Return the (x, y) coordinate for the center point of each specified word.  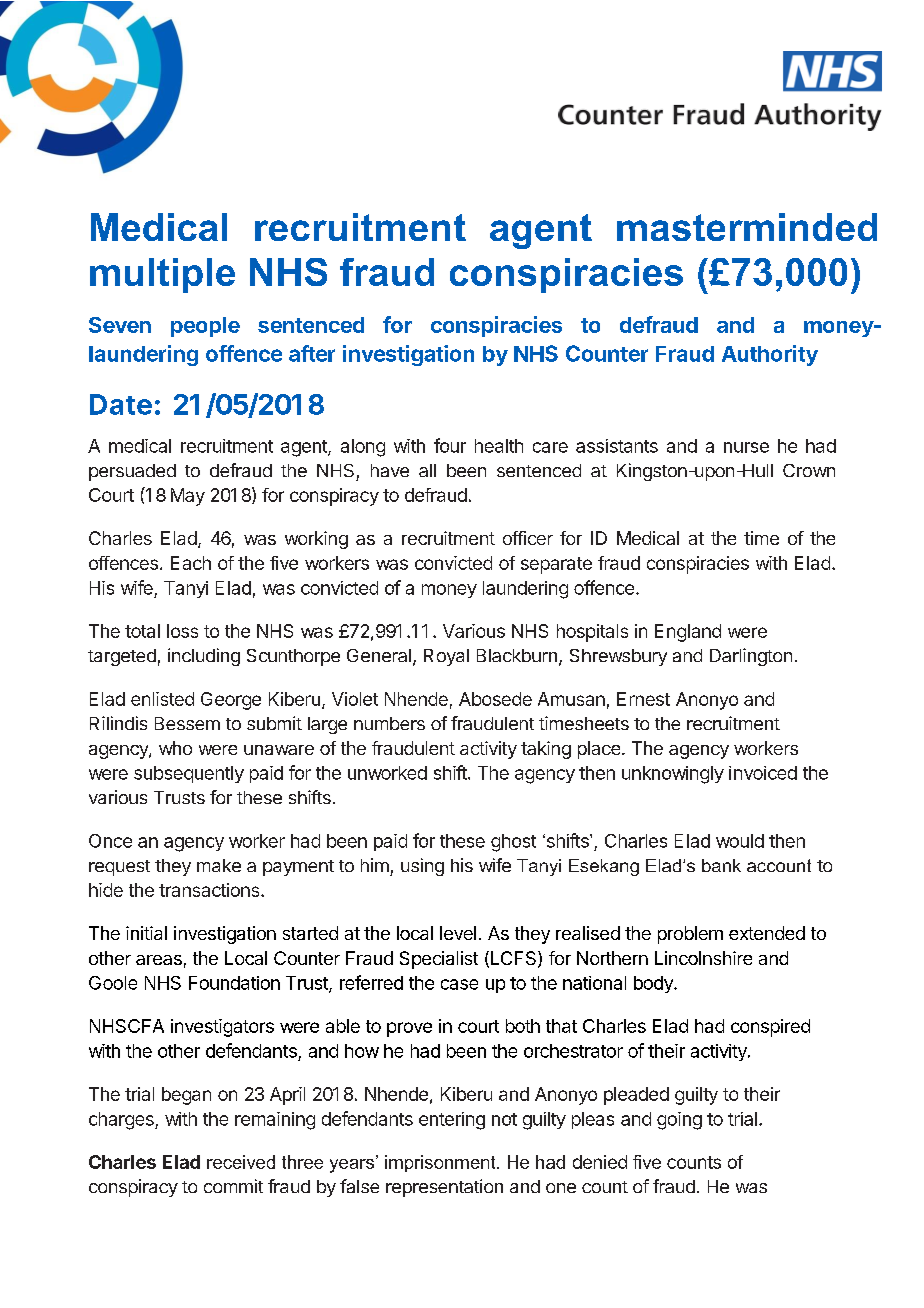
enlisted (162, 699)
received (241, 1162)
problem (690, 935)
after (312, 353)
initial (146, 933)
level (458, 933)
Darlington (751, 657)
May (188, 497)
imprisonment (441, 1163)
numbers (389, 723)
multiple (162, 275)
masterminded (747, 227)
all (427, 470)
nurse (746, 447)
